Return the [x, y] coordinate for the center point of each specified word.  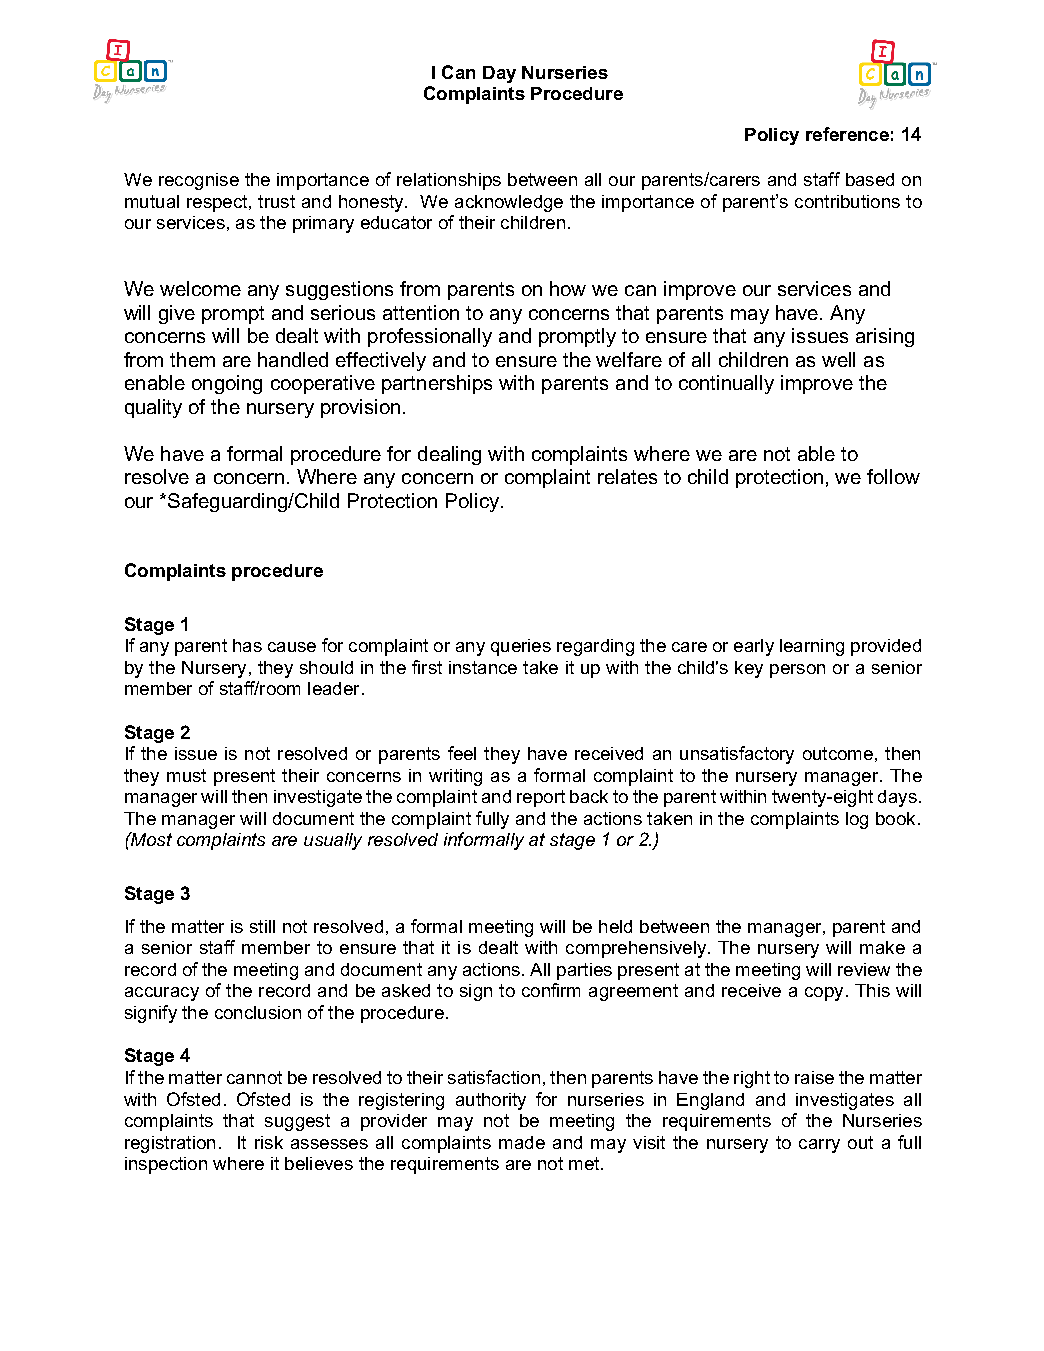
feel [462, 753]
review [864, 969]
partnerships [437, 384]
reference [847, 134]
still [262, 926]
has [247, 645]
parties [584, 971]
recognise [199, 181]
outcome [838, 753]
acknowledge [509, 203]
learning [812, 647]
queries [521, 647]
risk [269, 1142]
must [186, 775]
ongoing [227, 384]
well [838, 359]
